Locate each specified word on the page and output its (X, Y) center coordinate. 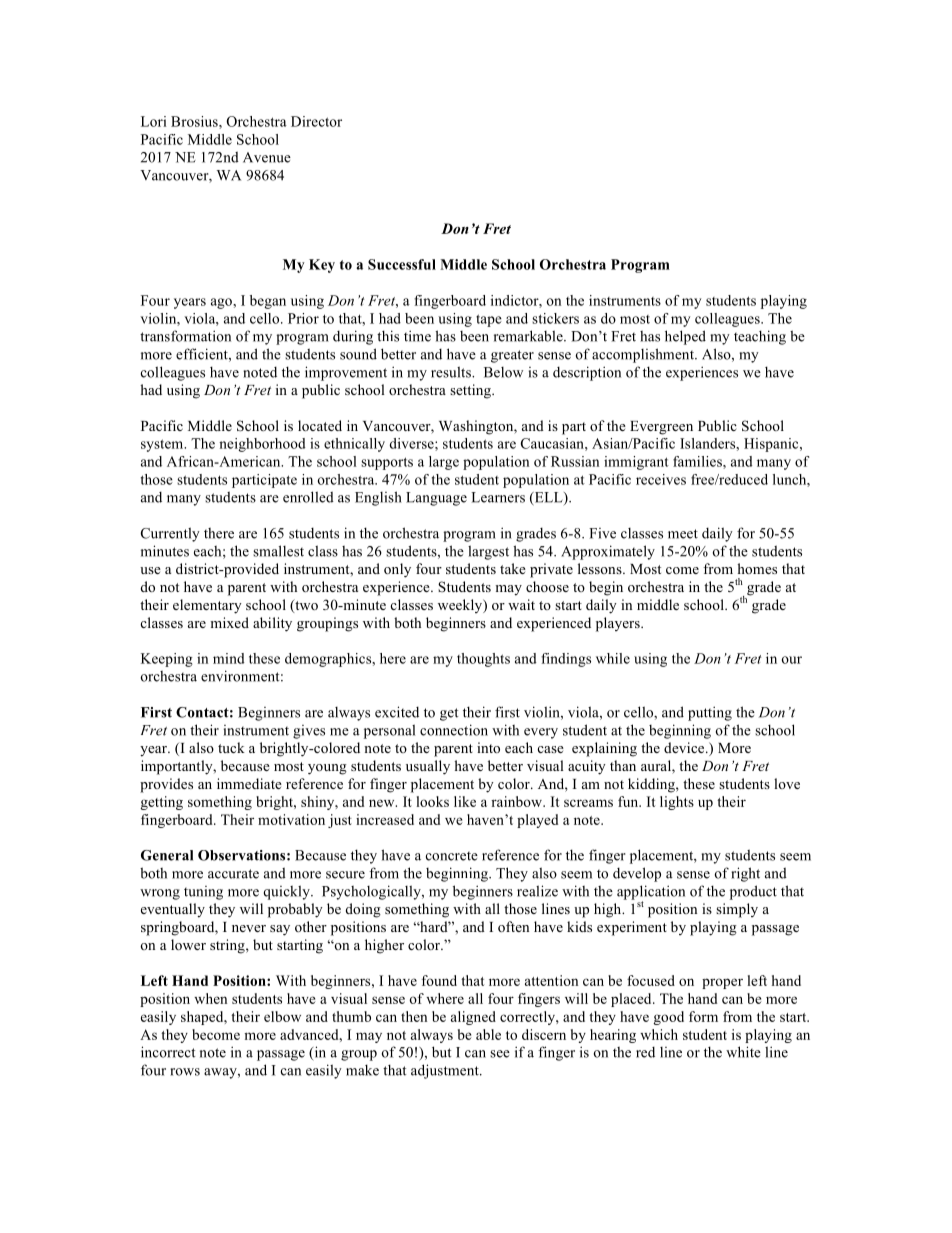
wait (521, 604)
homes (757, 568)
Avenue (267, 157)
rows (185, 1072)
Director (316, 121)
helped (685, 337)
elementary (207, 606)
